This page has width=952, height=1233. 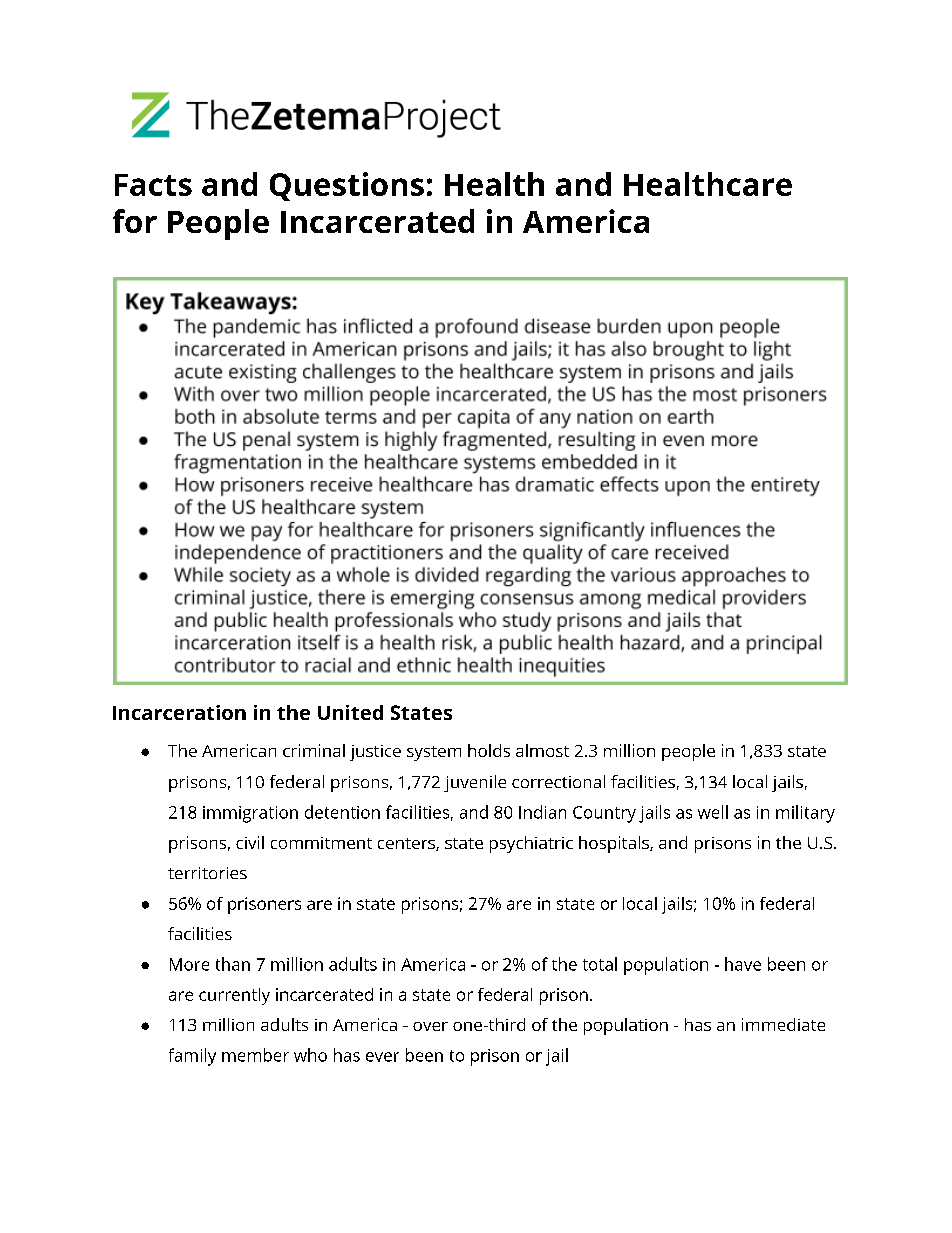 I want to click on Questions, so click(x=347, y=186).
